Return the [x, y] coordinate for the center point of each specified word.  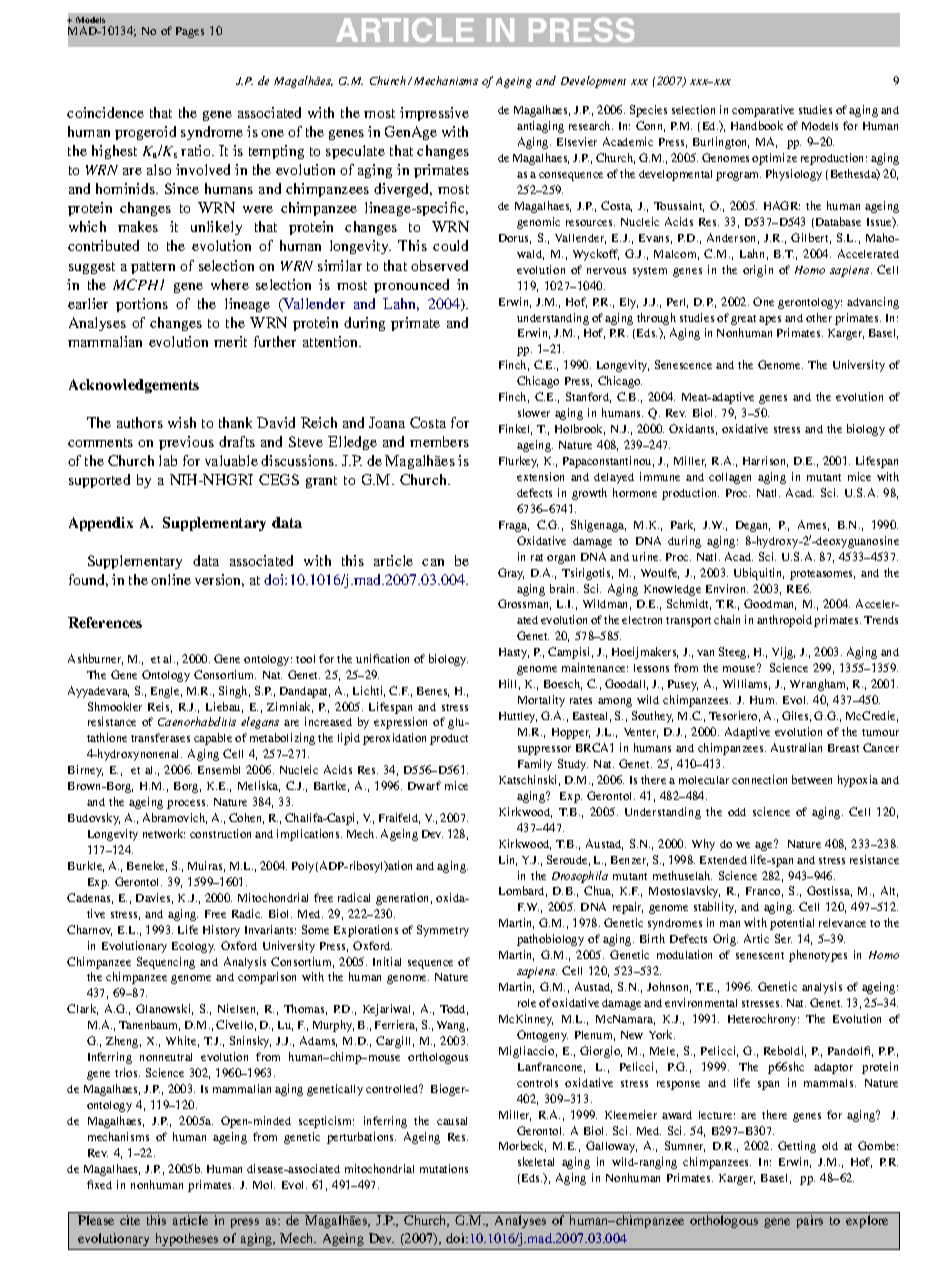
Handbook [757, 125]
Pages [190, 32]
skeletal [536, 1161]
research [591, 125]
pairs [810, 1221]
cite [130, 1220]
